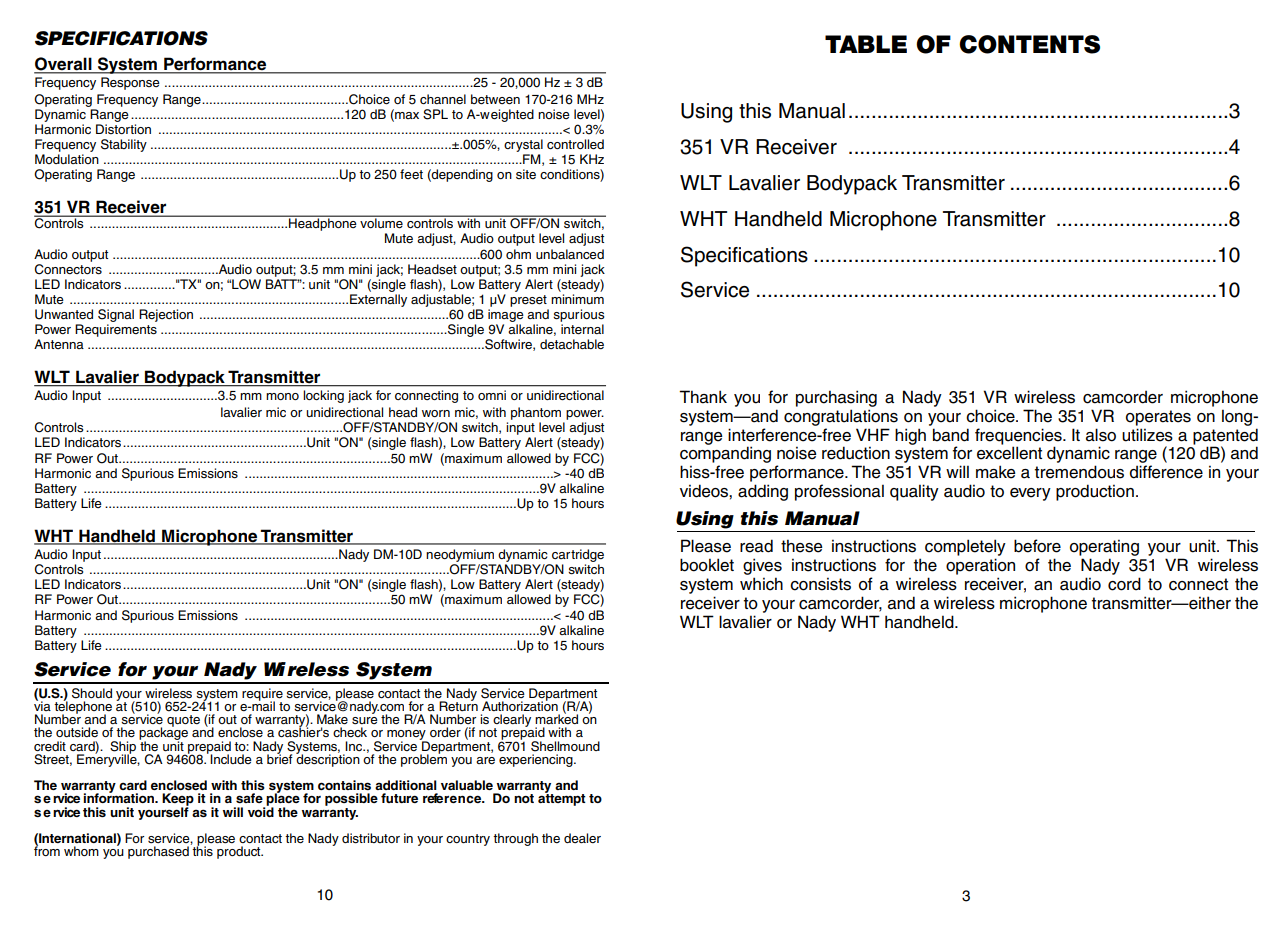 The width and height of the screenshot is (1288, 947). I want to click on which, so click(761, 584).
